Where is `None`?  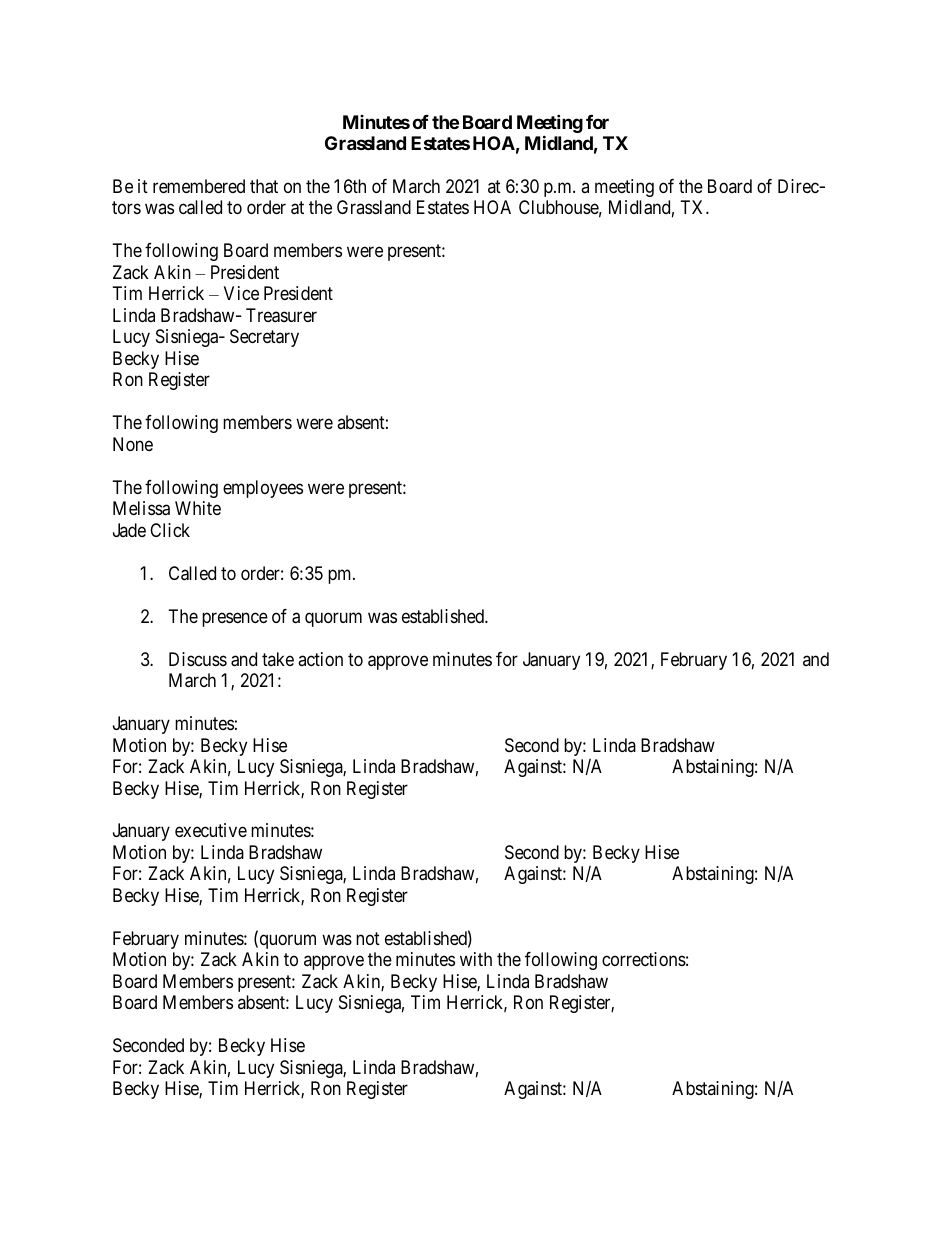
None is located at coordinates (133, 444).
